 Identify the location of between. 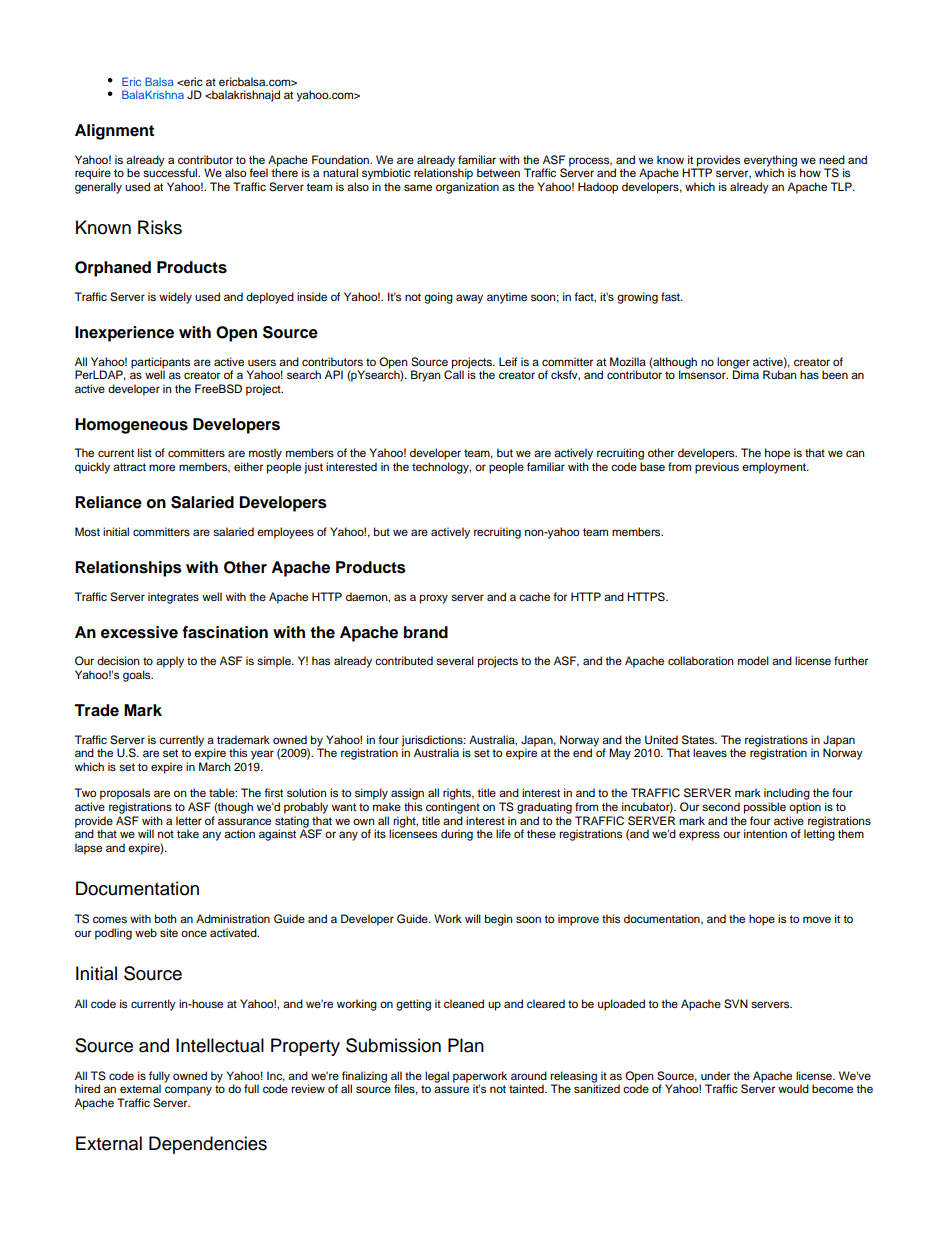
(498, 172).
